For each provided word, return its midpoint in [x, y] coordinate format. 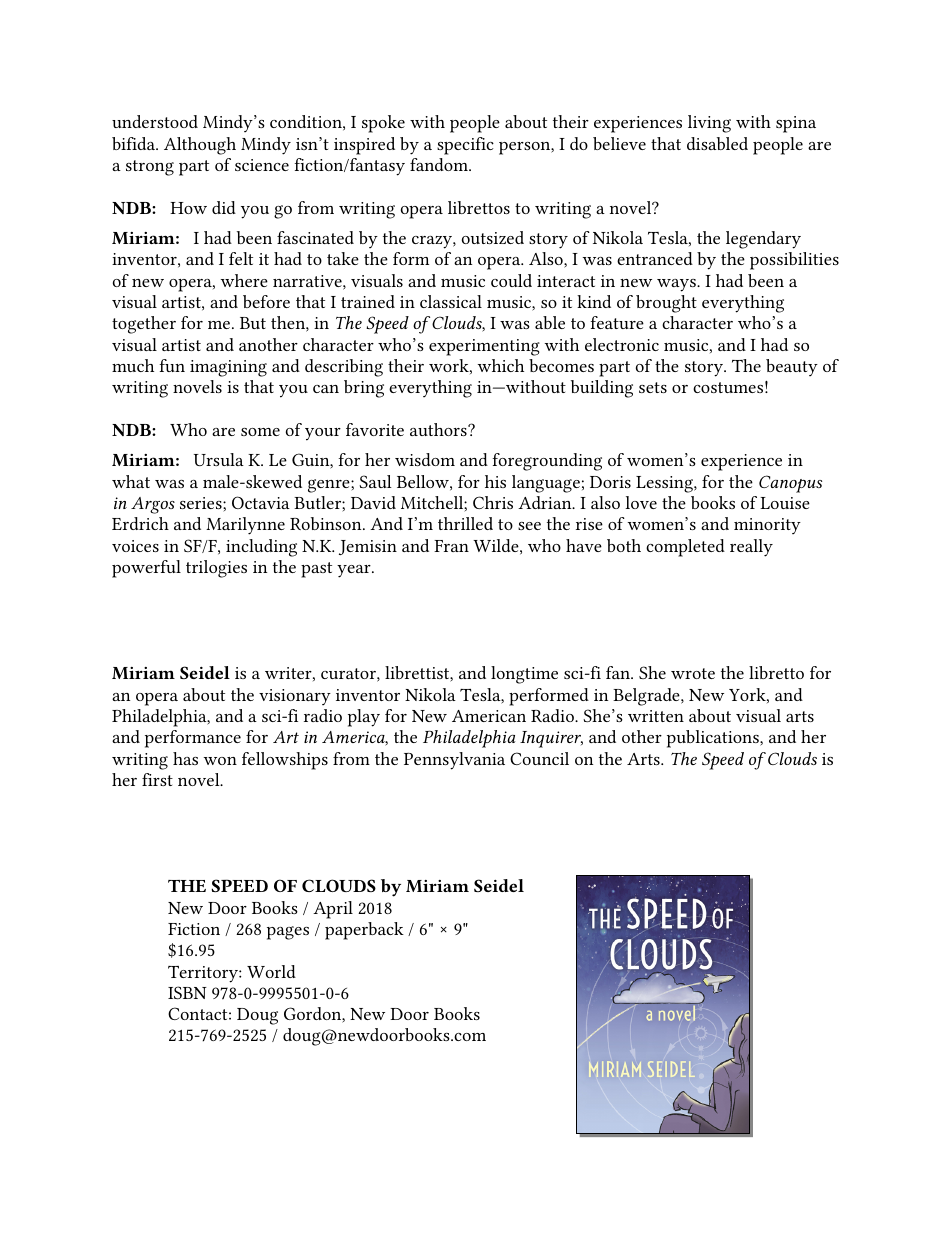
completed [685, 548]
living [709, 124]
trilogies [216, 569]
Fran [451, 546]
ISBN [187, 992]
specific [465, 146]
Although [200, 146]
